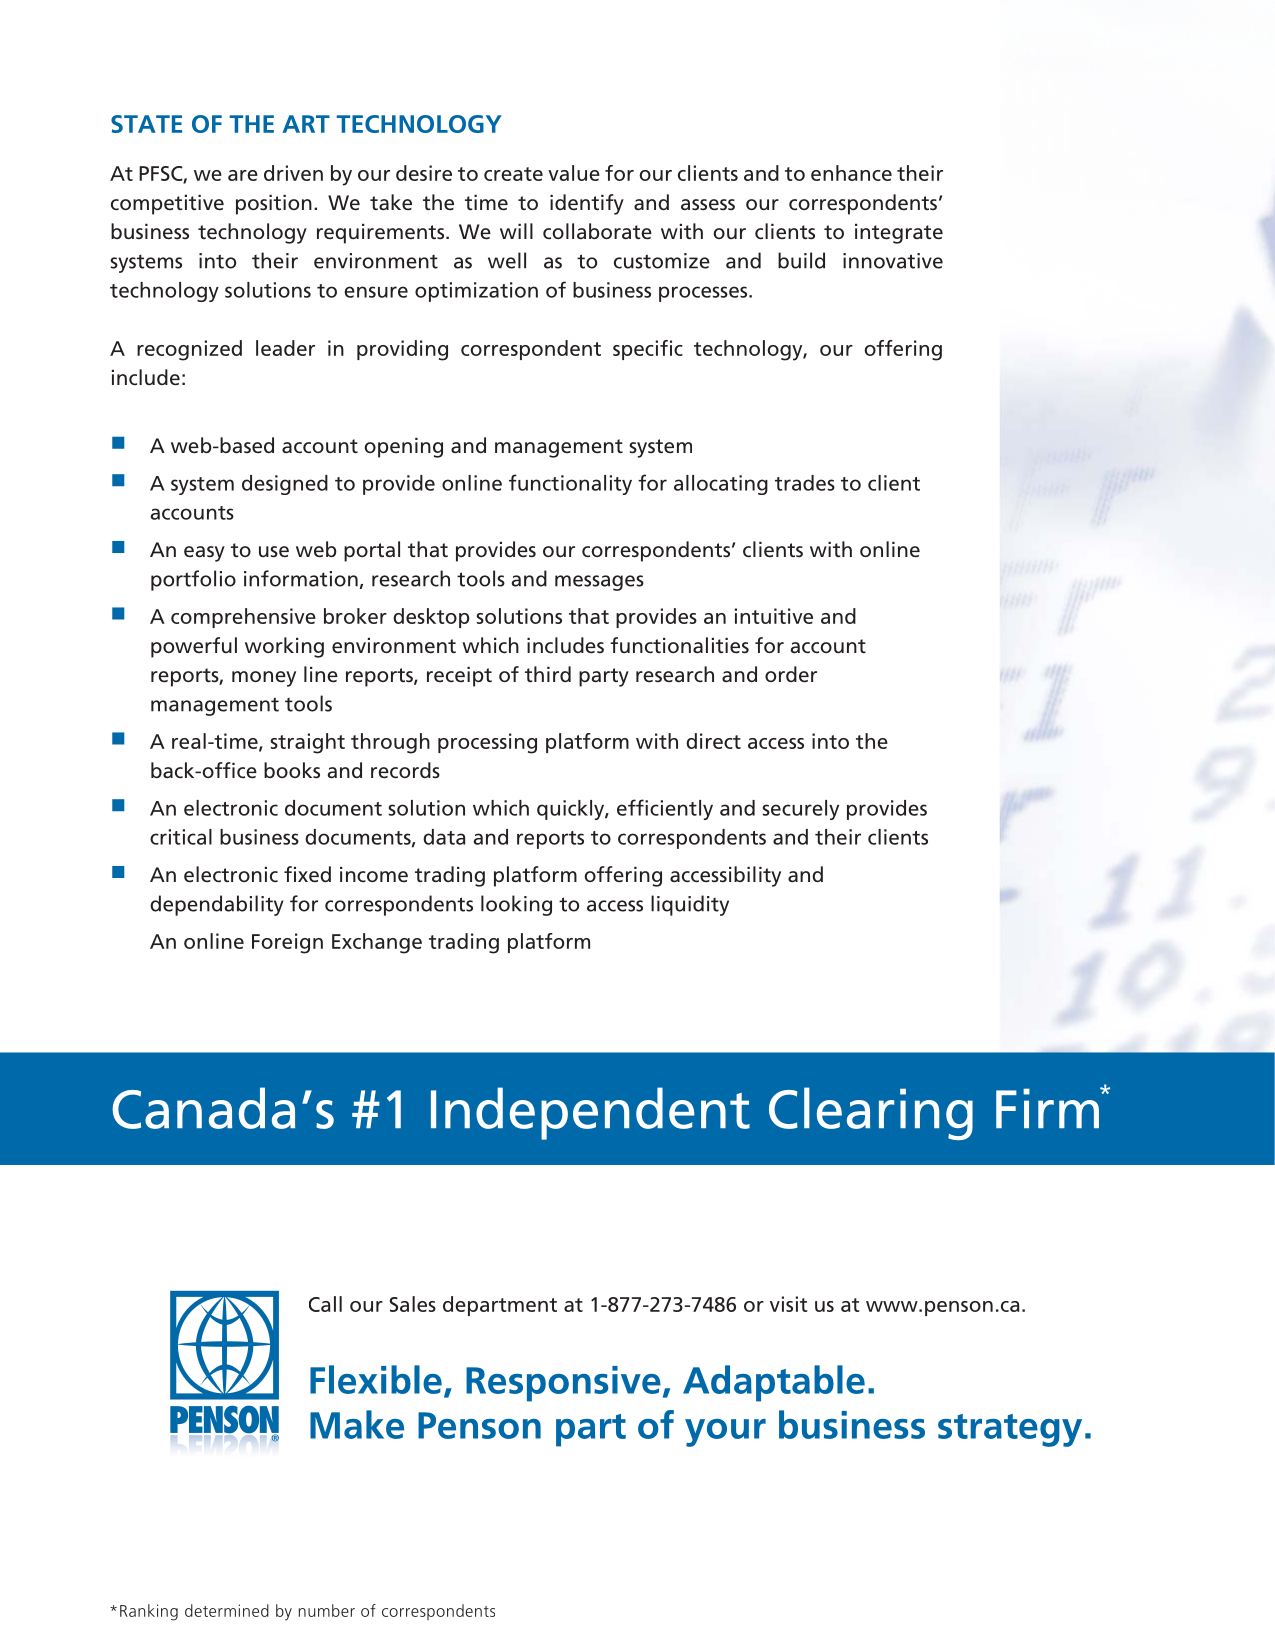 The height and width of the page is (1650, 1275). I want to click on determined, so click(227, 1610).
